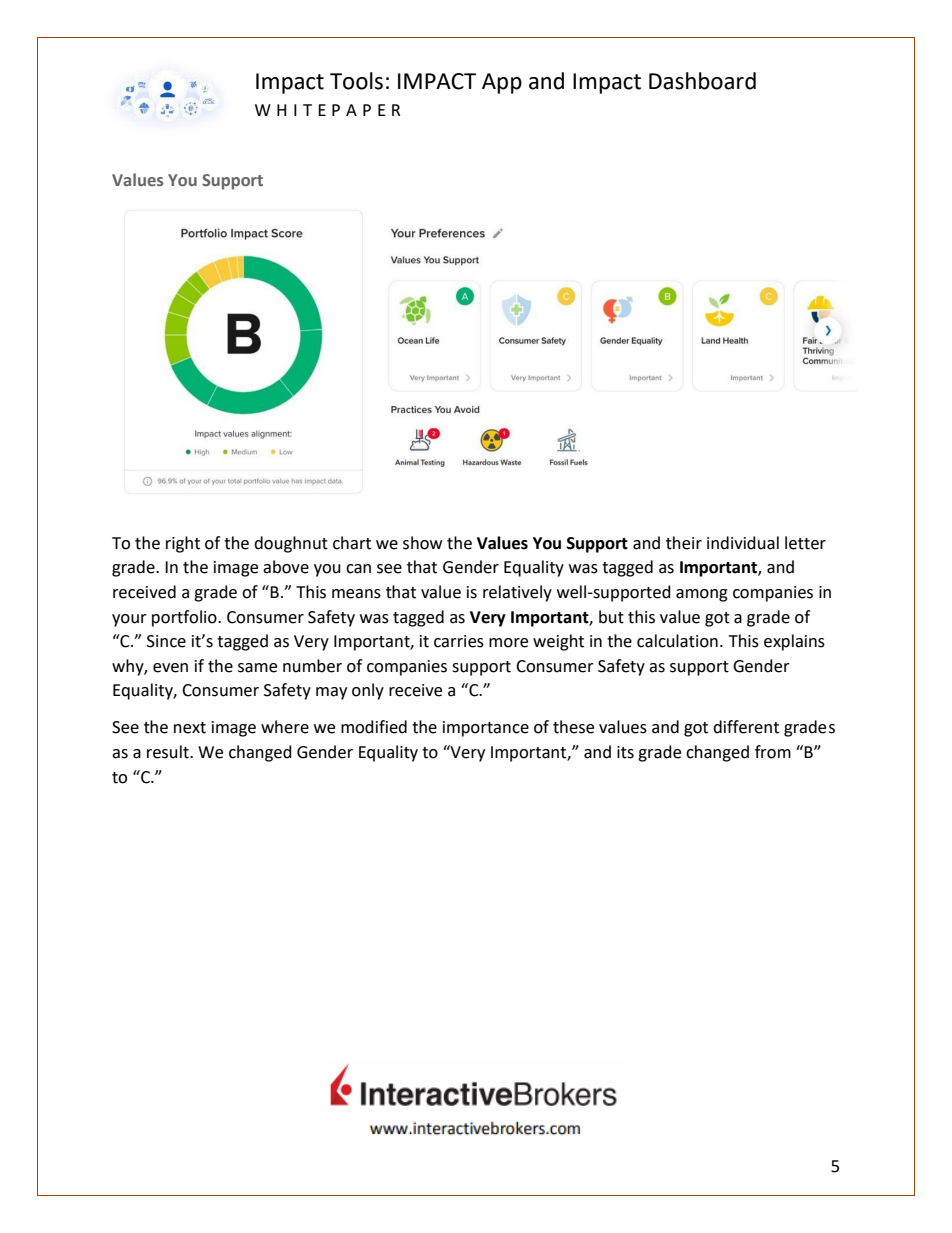 The image size is (952, 1233). I want to click on App, so click(502, 83).
